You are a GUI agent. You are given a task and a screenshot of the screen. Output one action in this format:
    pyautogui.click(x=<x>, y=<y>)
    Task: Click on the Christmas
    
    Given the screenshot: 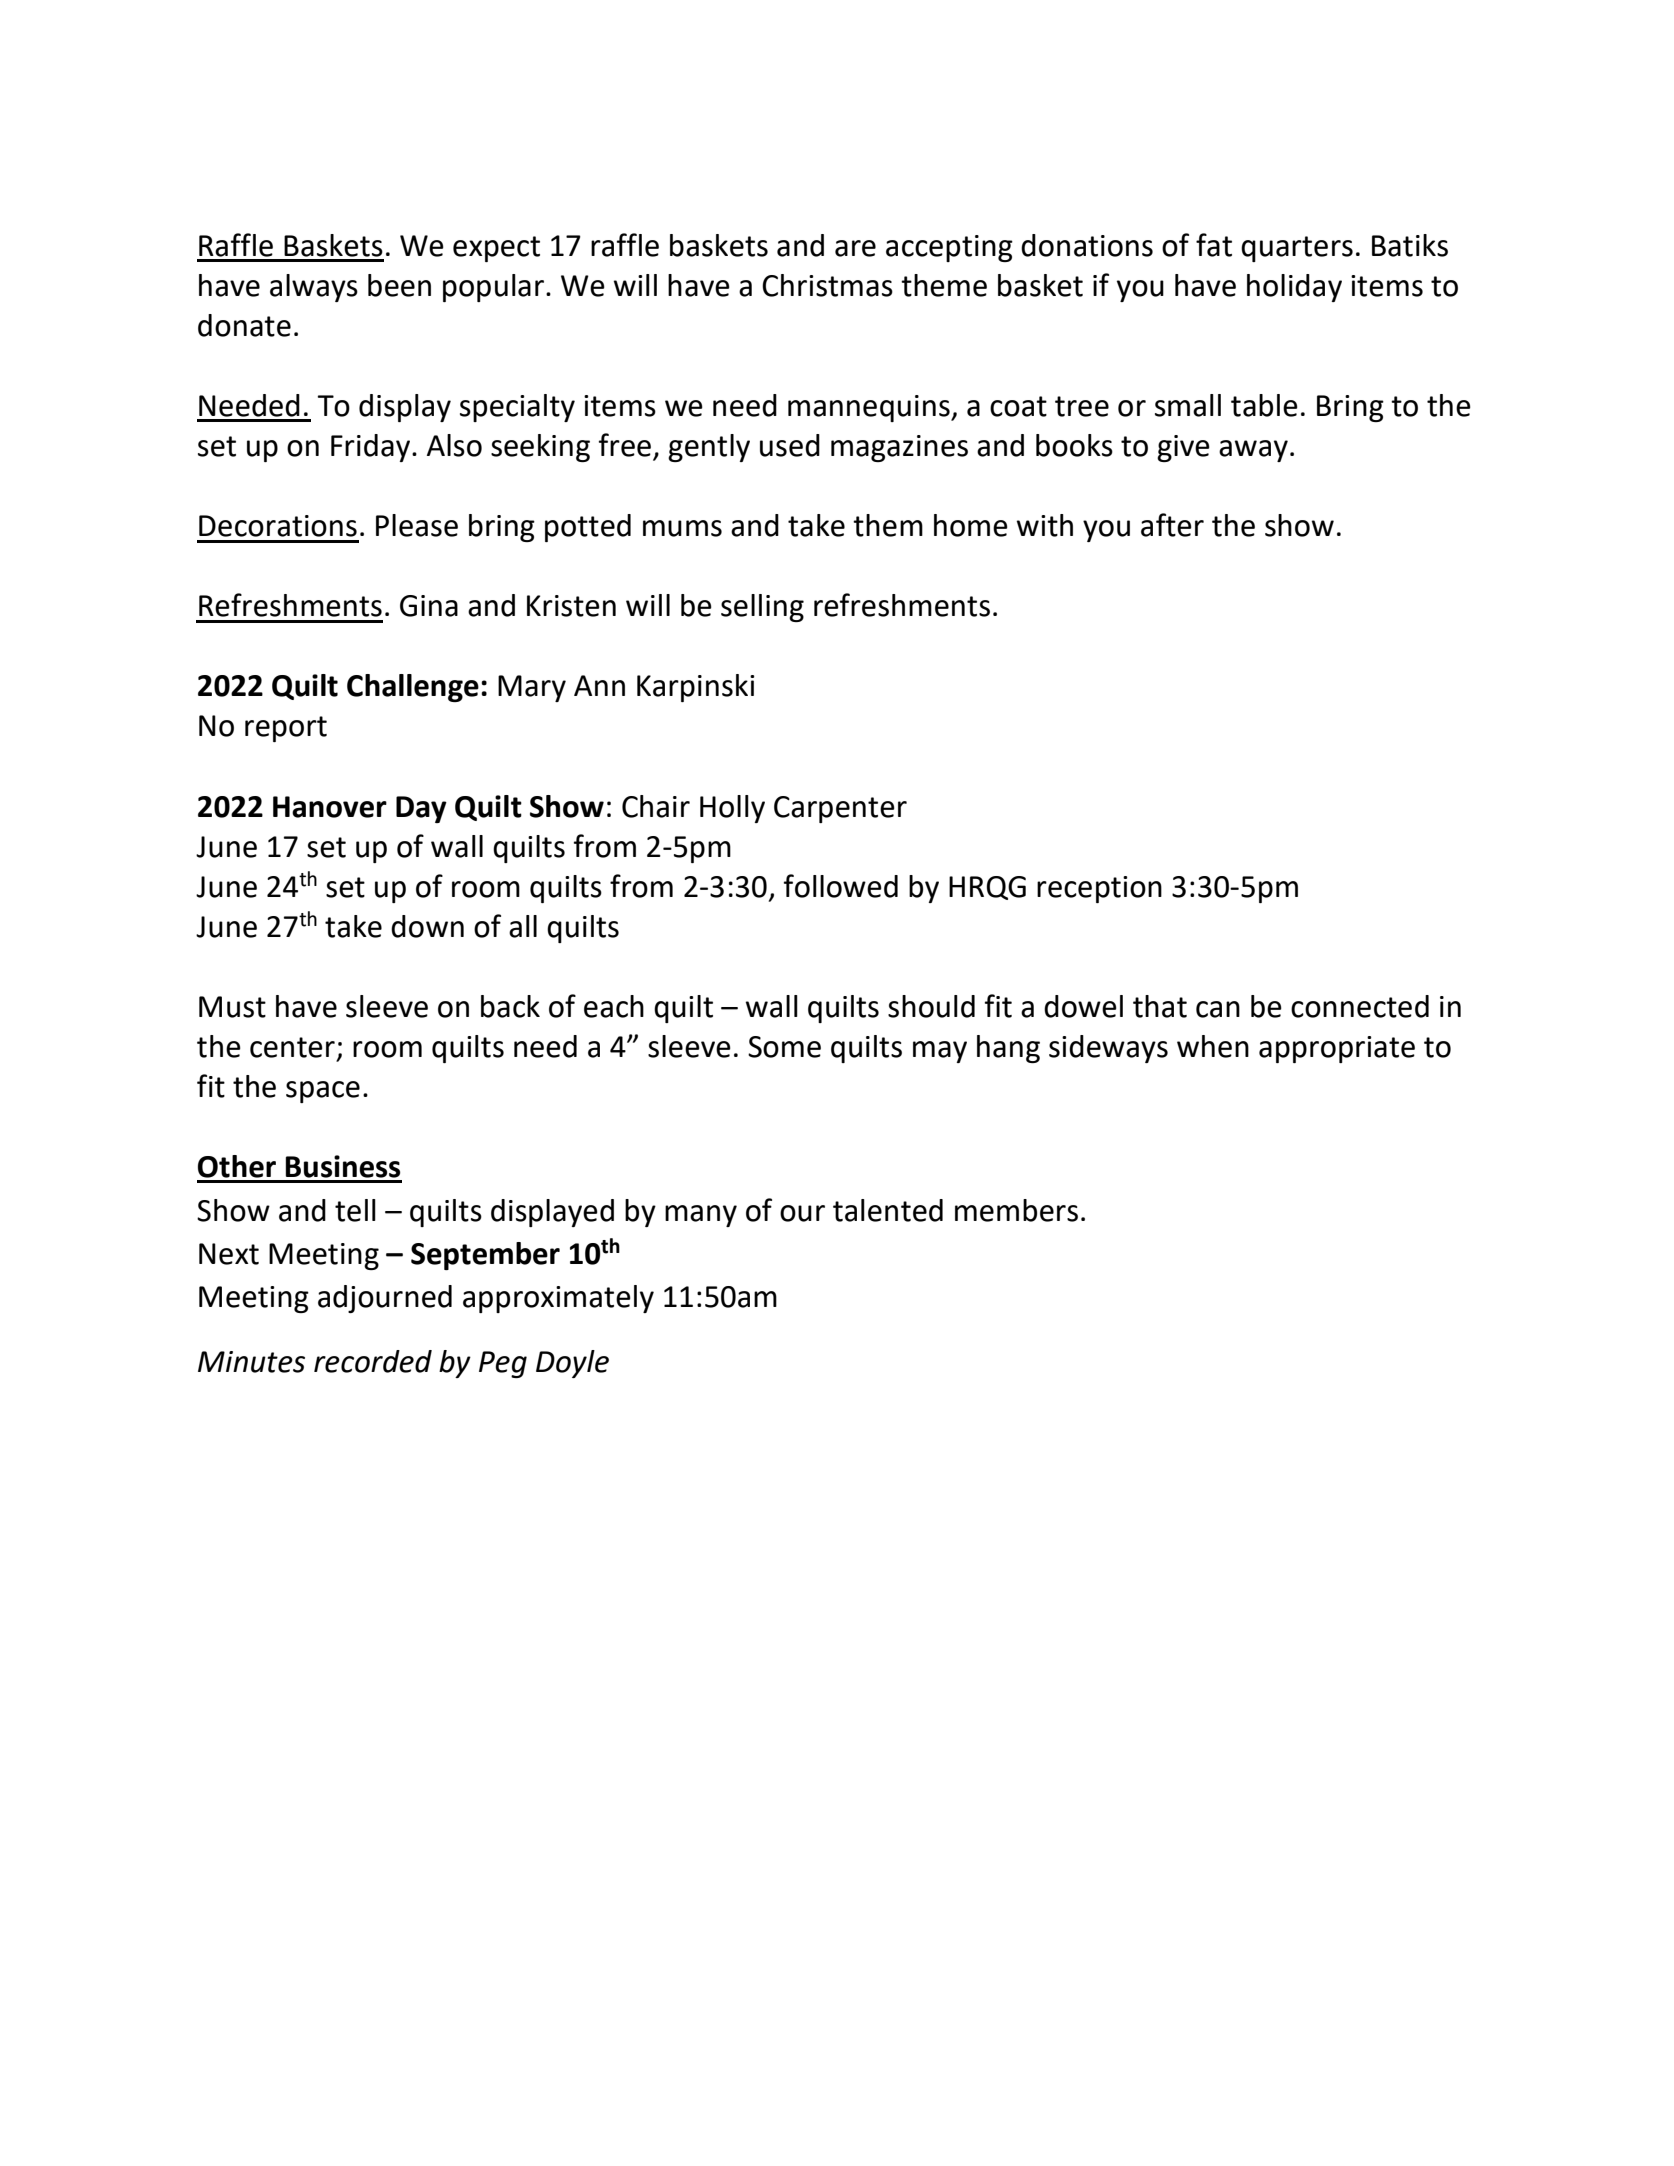 What is the action you would take?
    pyautogui.click(x=827, y=285)
